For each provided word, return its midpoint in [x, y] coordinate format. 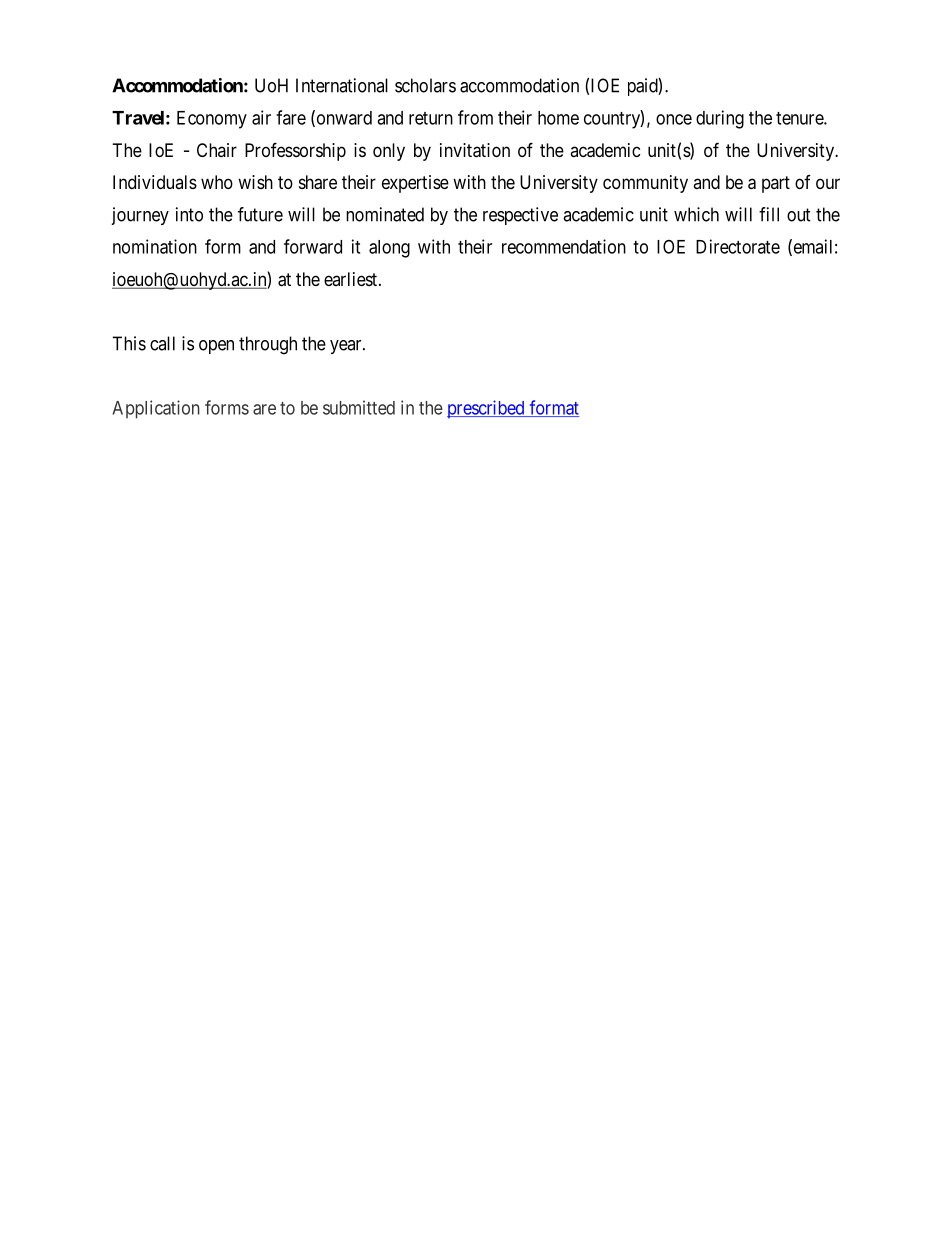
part [776, 184]
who [217, 182]
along [389, 249]
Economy [212, 120]
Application [156, 409]
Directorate [738, 246]
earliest [352, 279]
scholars [425, 85]
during [720, 119]
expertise [415, 184]
